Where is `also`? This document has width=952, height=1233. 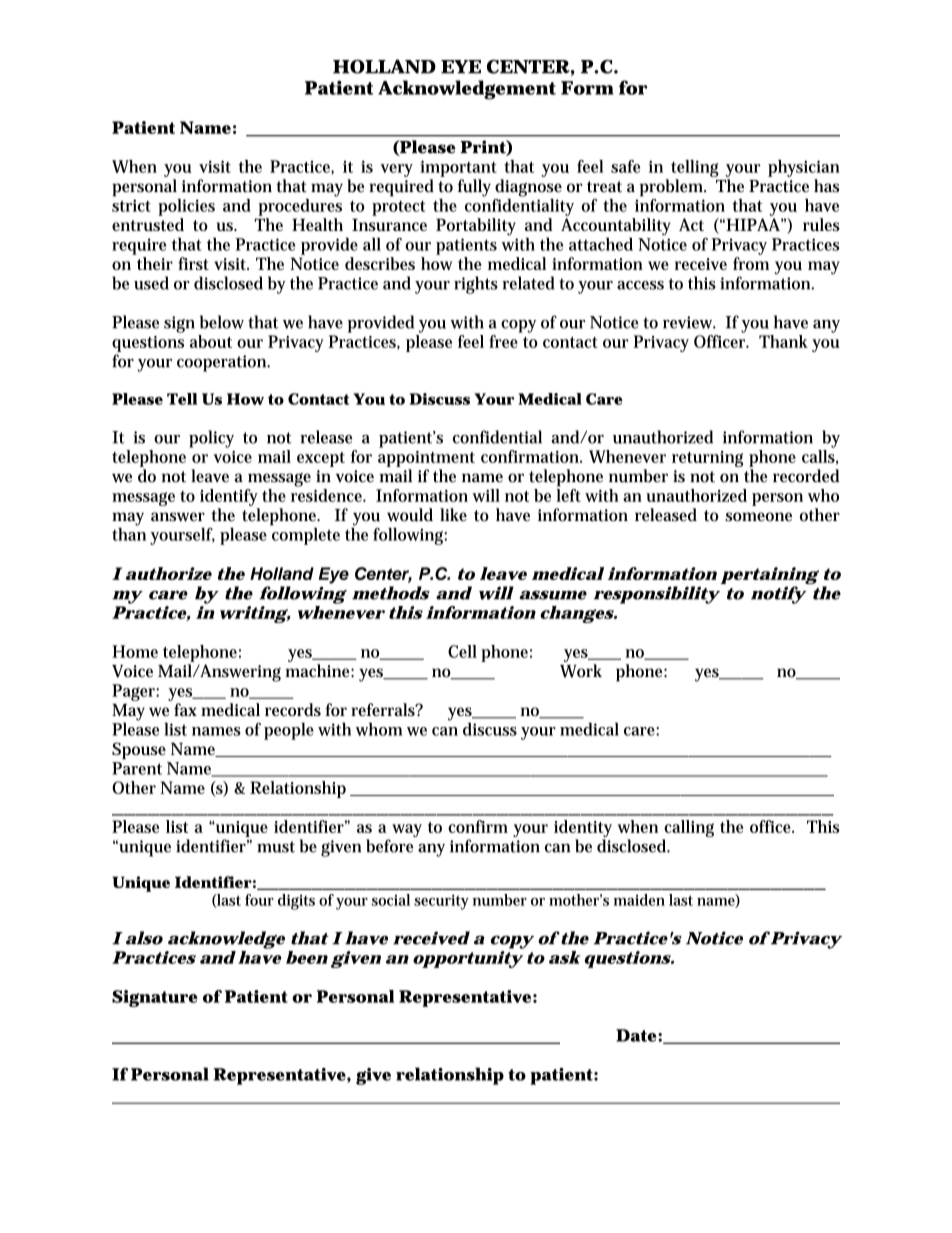
also is located at coordinates (144, 938).
